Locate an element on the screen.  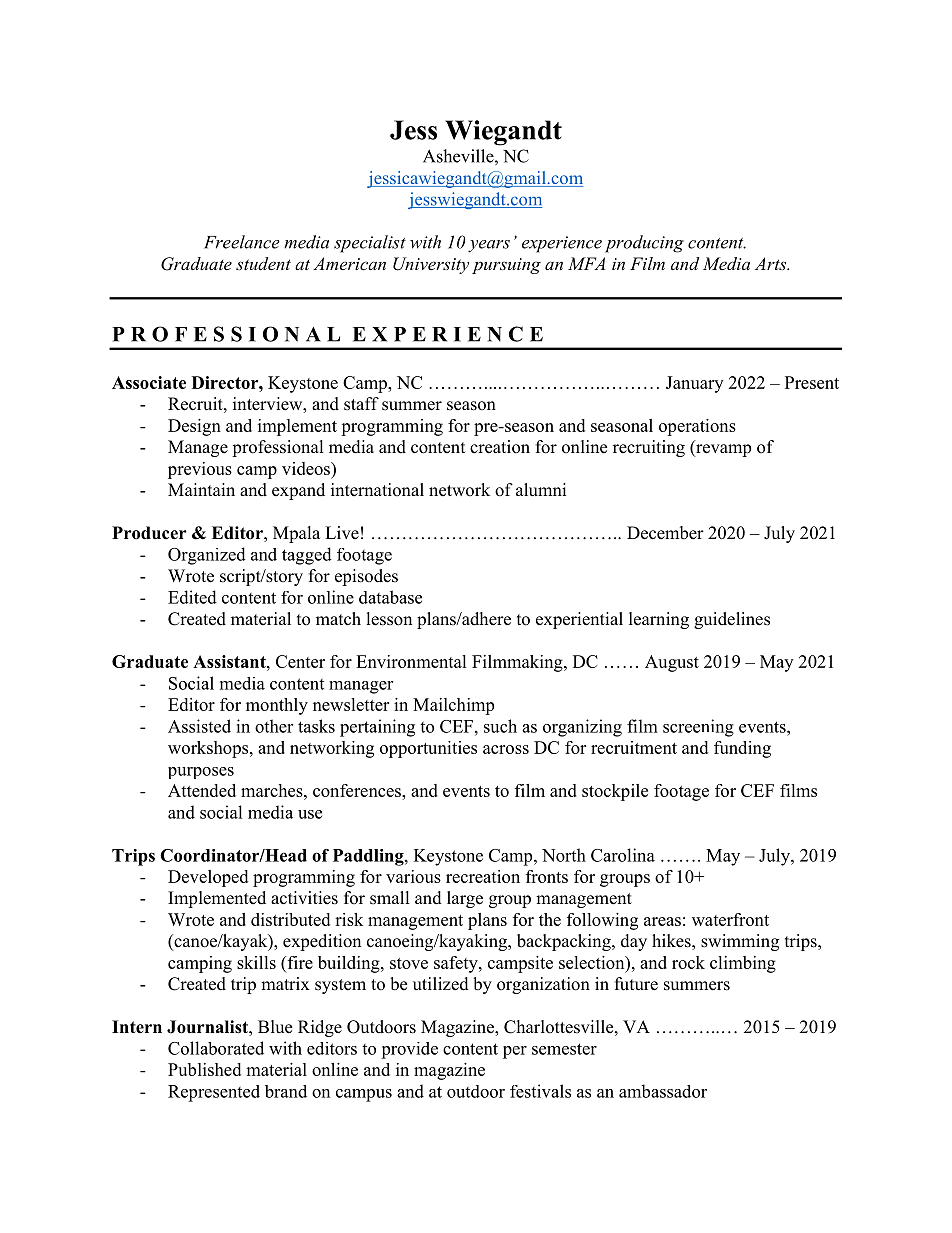
Environmental is located at coordinates (411, 661).
